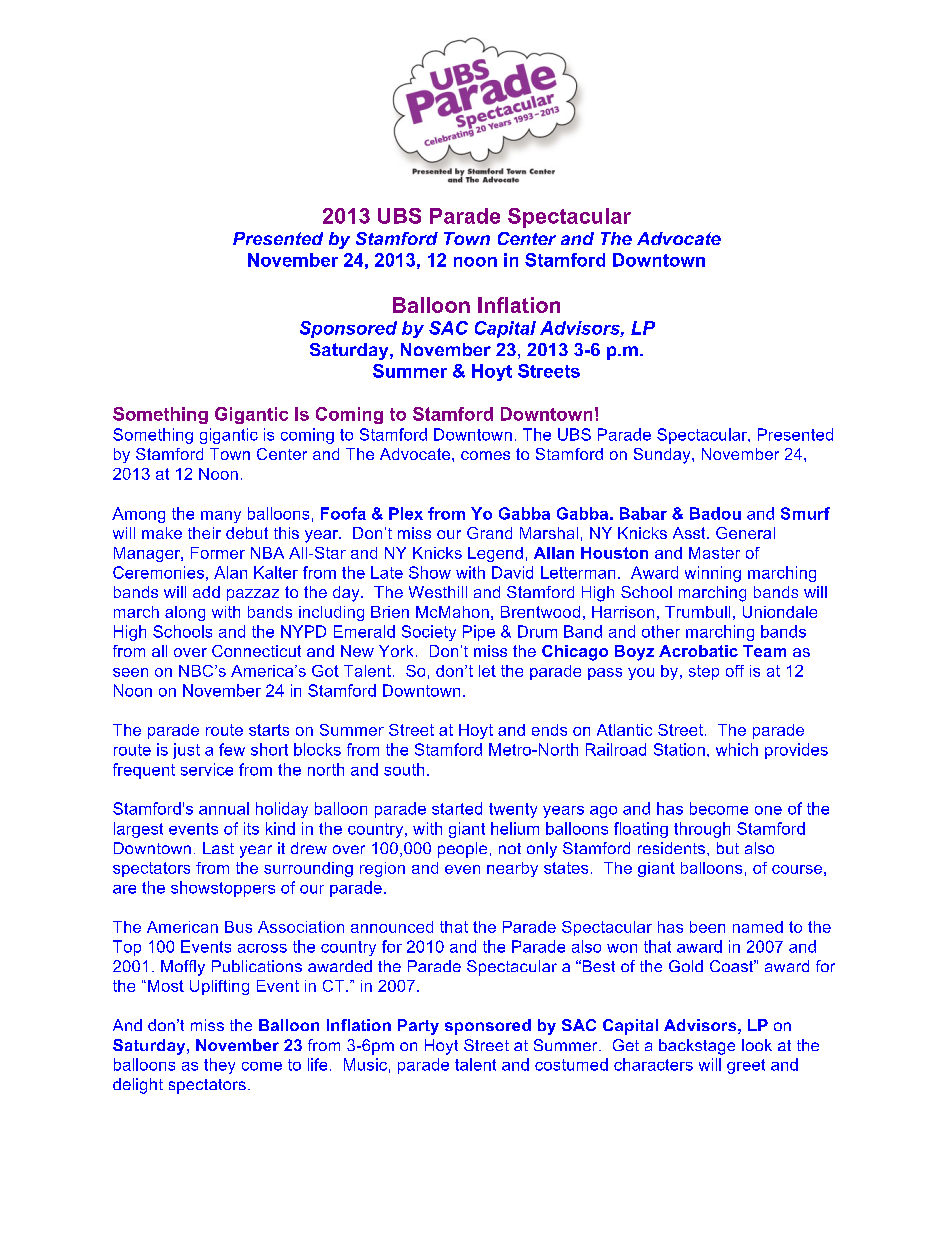 Image resolution: width=952 pixels, height=1233 pixels. What do you see at coordinates (418, 1027) in the image?
I see `Party` at bounding box center [418, 1027].
